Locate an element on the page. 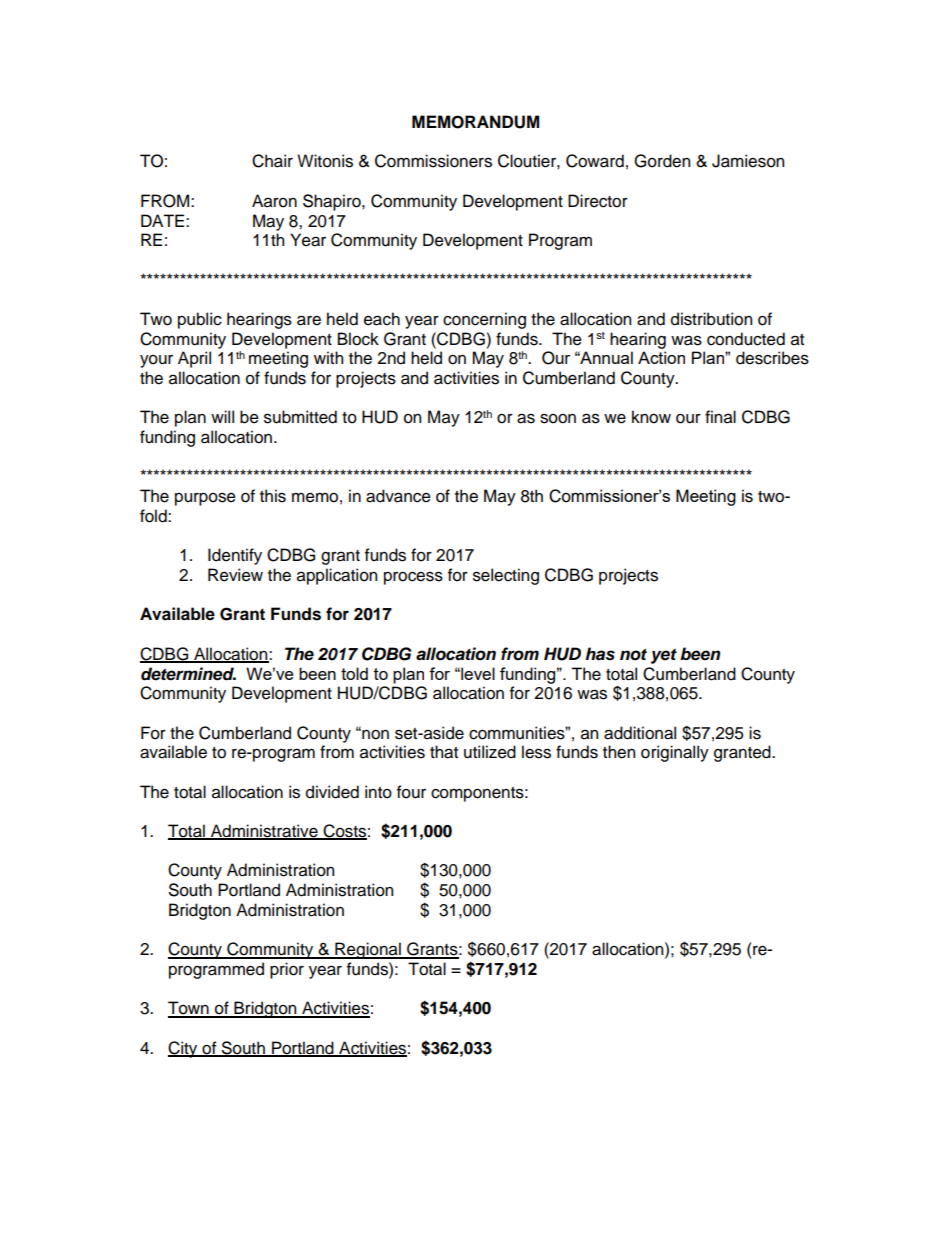 This image has height=1233, width=952. Administrative is located at coordinates (264, 832).
